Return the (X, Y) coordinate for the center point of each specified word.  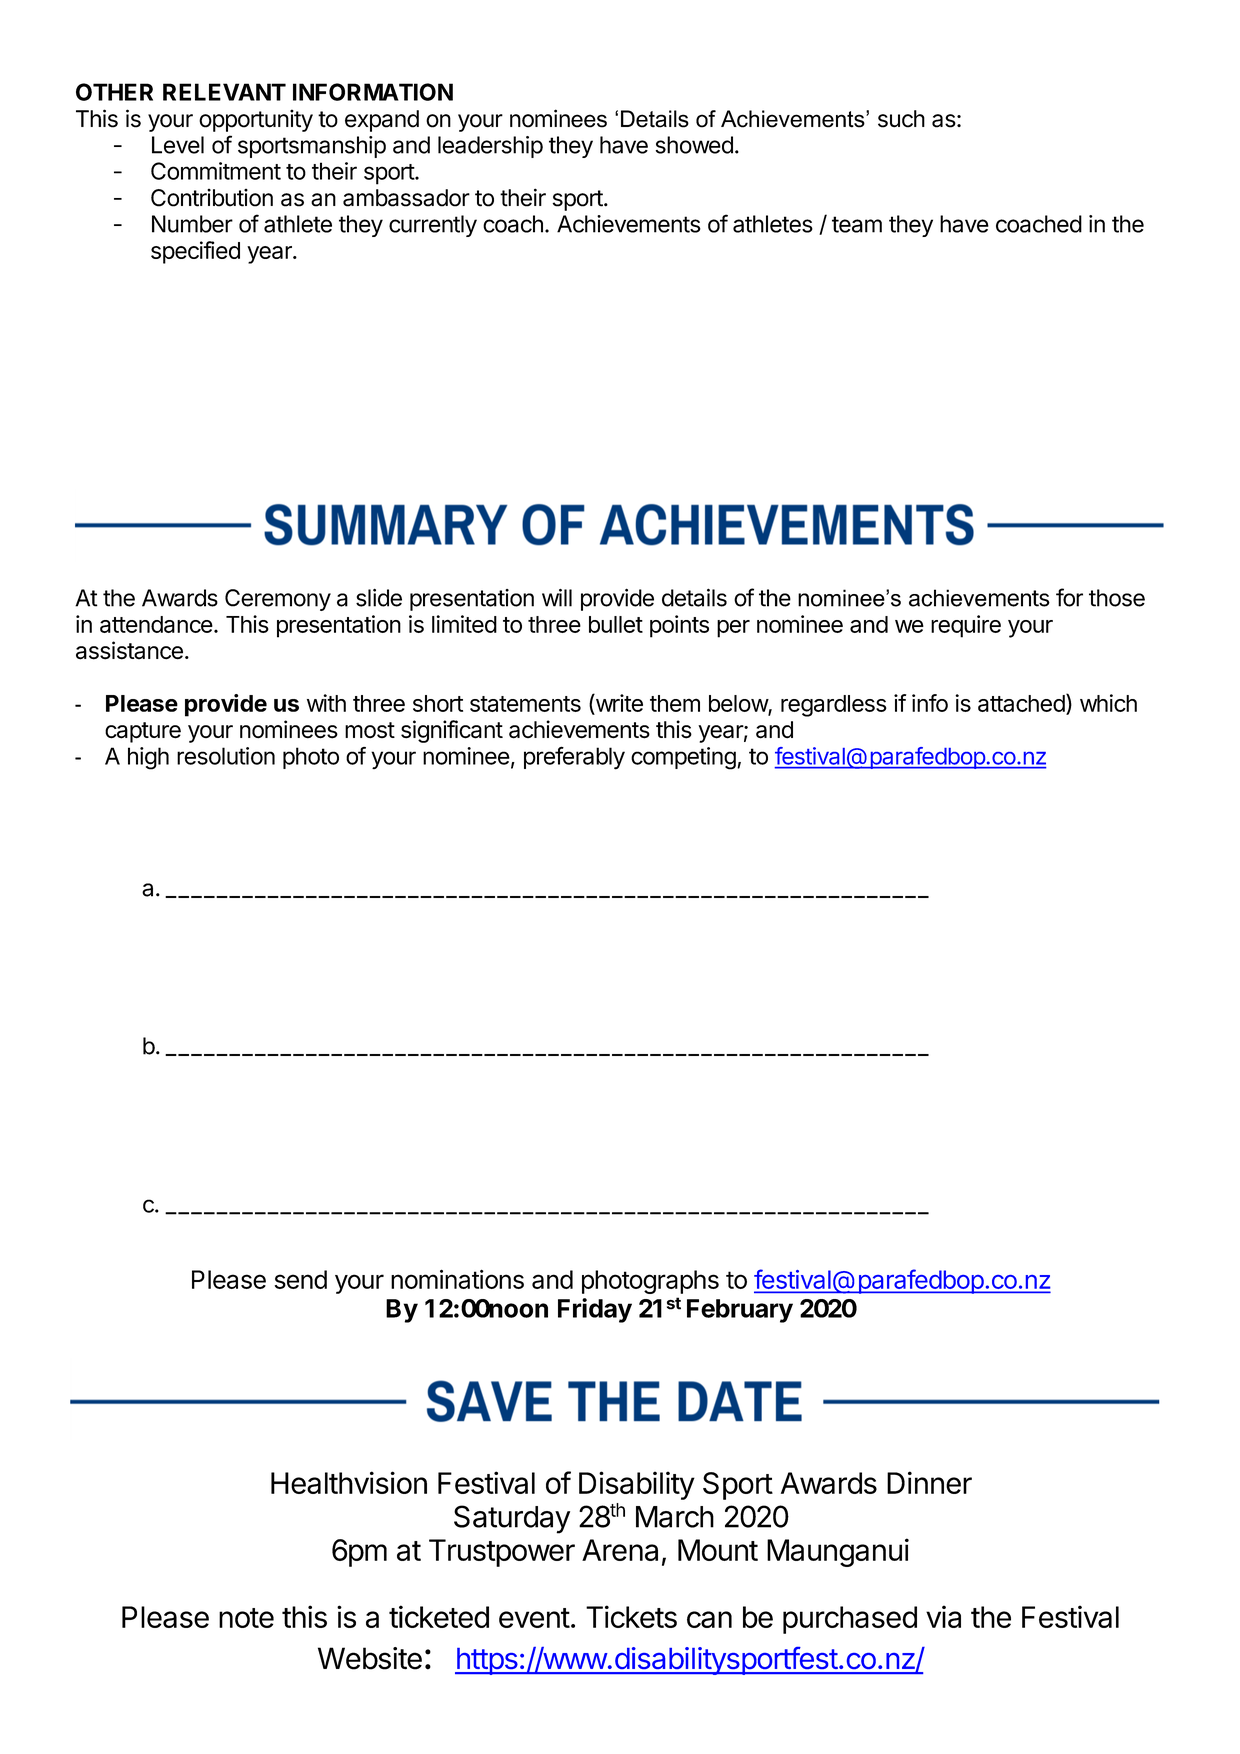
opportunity (256, 120)
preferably (574, 758)
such (901, 119)
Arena (620, 1550)
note (246, 1618)
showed (694, 145)
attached (1021, 703)
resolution (226, 756)
